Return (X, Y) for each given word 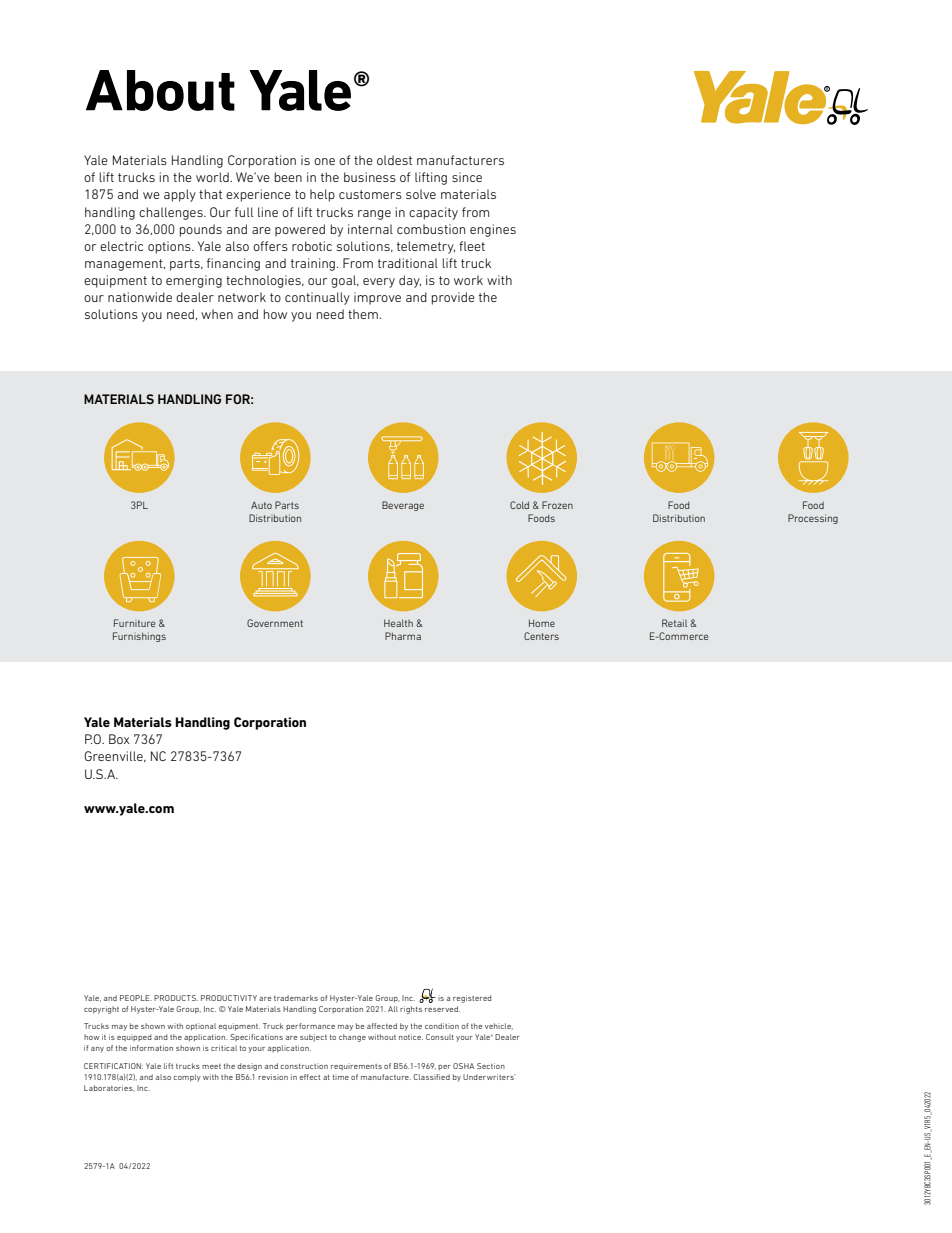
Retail (674, 623)
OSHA (463, 1066)
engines (493, 230)
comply (187, 1078)
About (160, 90)
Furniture (134, 623)
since (467, 177)
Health (398, 623)
